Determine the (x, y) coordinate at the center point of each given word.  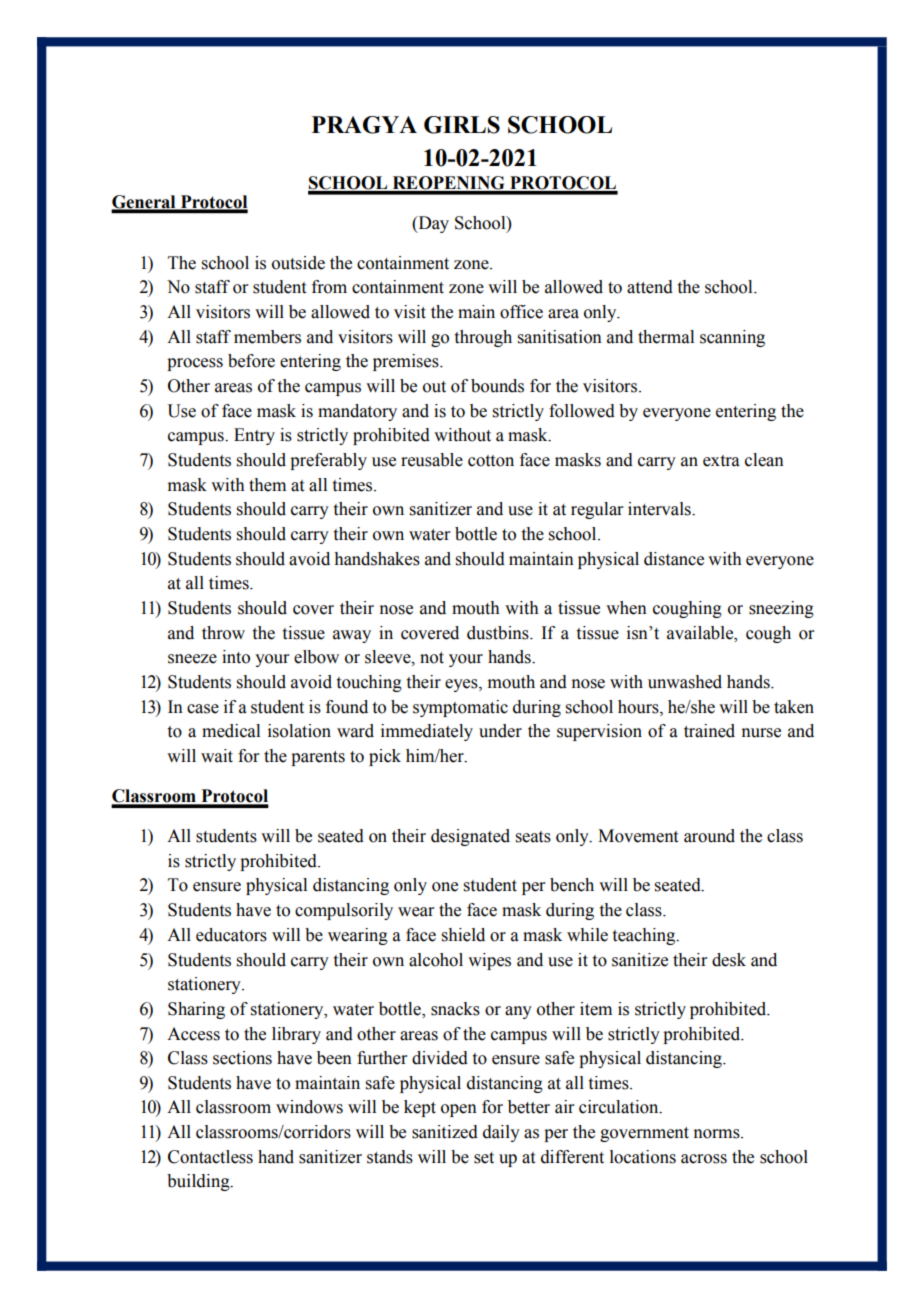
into (236, 657)
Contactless (210, 1157)
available (701, 633)
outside (298, 263)
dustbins (499, 633)
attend (650, 287)
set (484, 1158)
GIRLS (462, 125)
